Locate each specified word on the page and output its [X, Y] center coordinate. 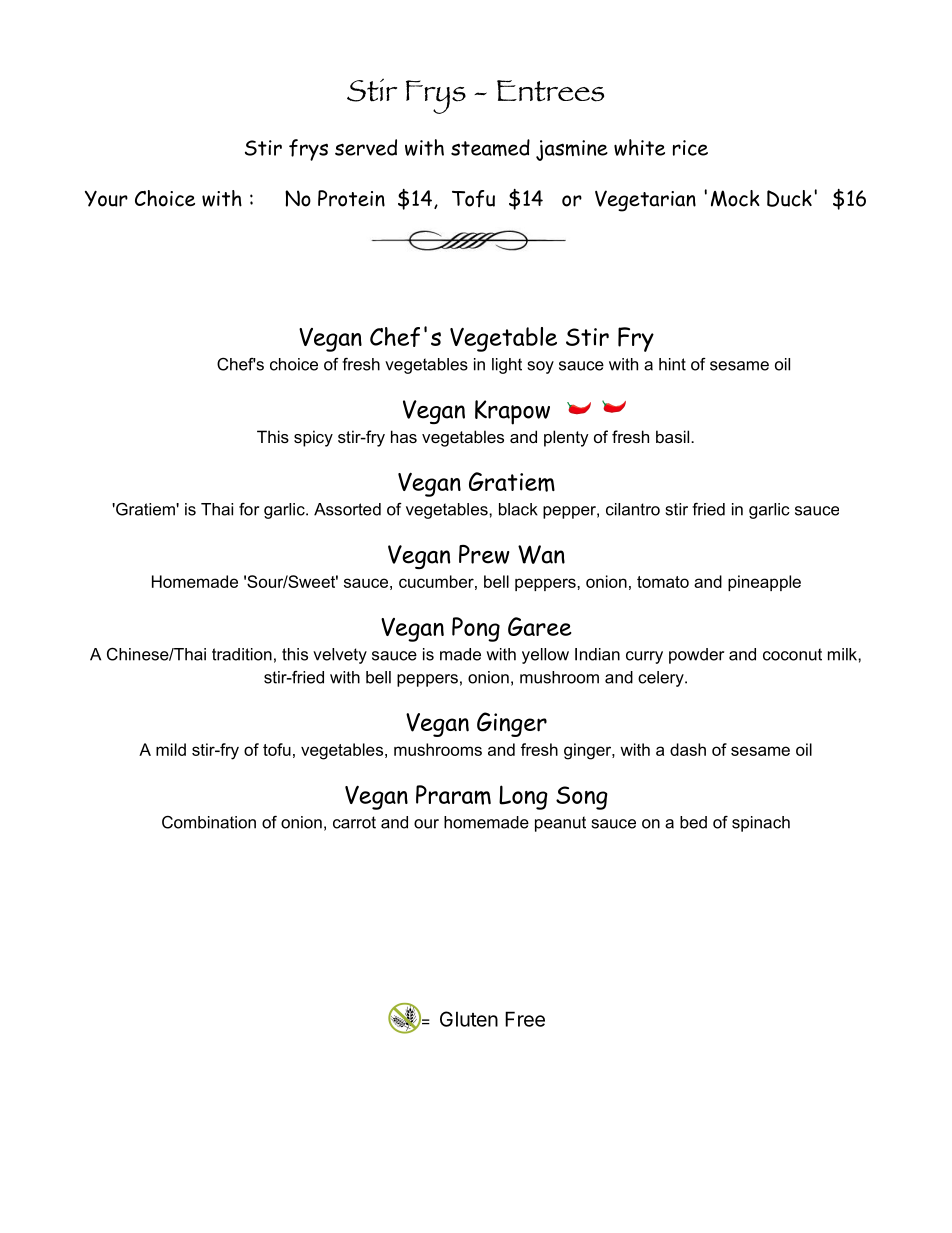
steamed [490, 147]
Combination [209, 822]
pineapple [764, 583]
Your [106, 198]
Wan [541, 554]
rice [690, 148]
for [249, 509]
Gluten [469, 1019]
